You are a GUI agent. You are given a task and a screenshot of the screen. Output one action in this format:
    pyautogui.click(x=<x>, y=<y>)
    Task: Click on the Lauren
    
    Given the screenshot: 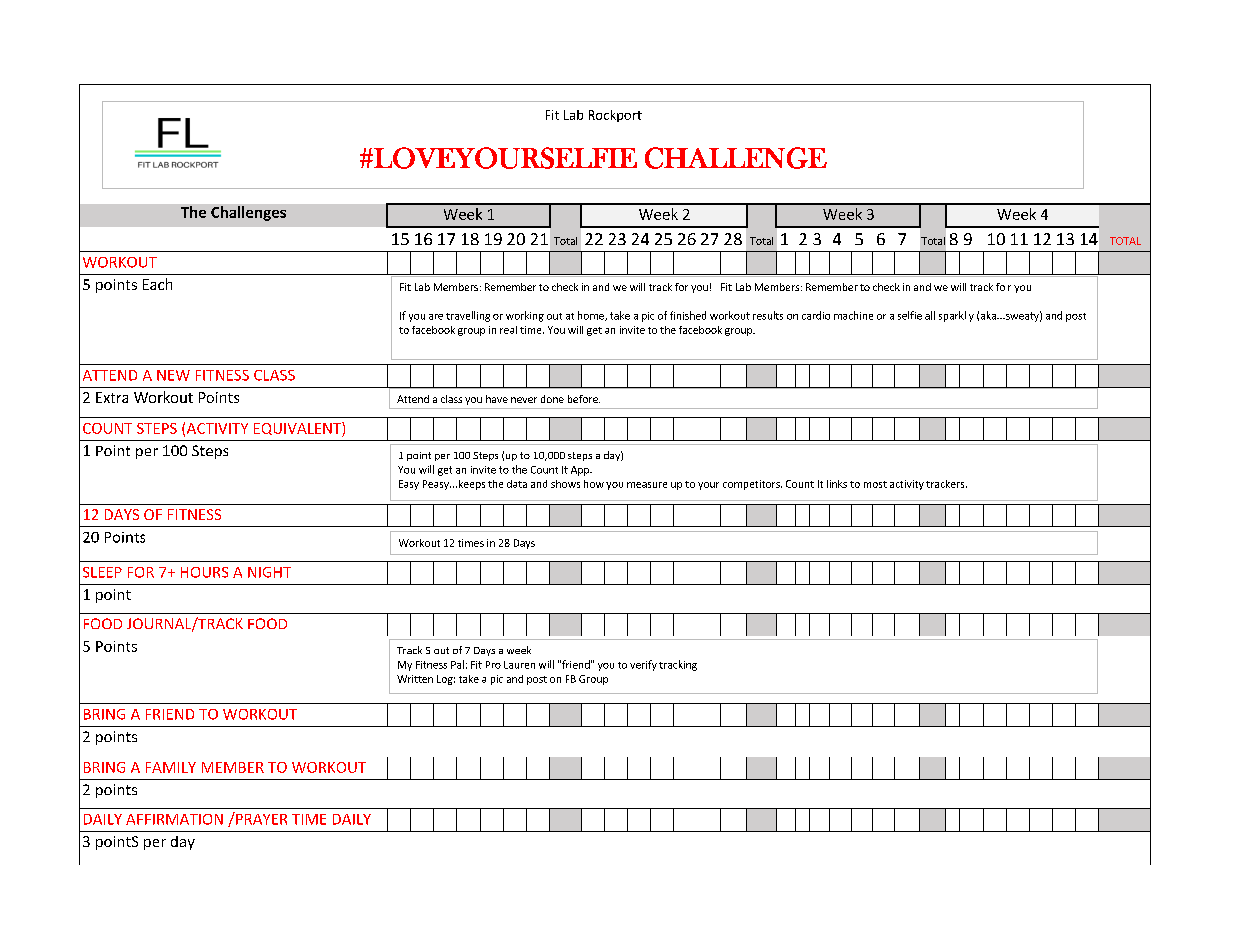 What is the action you would take?
    pyautogui.click(x=519, y=665)
